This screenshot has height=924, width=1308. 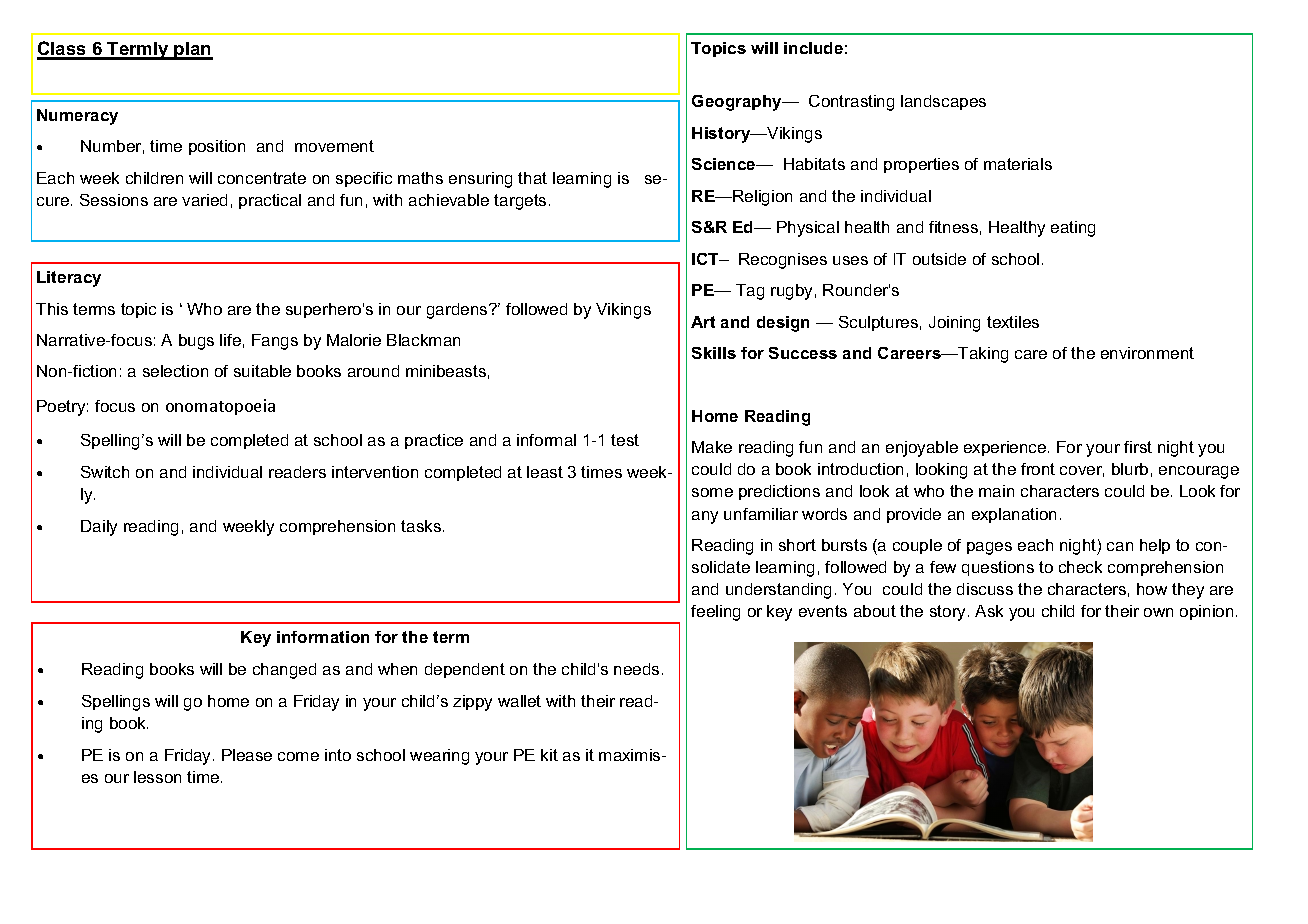 What do you see at coordinates (738, 103) in the screenshot?
I see `Geography` at bounding box center [738, 103].
